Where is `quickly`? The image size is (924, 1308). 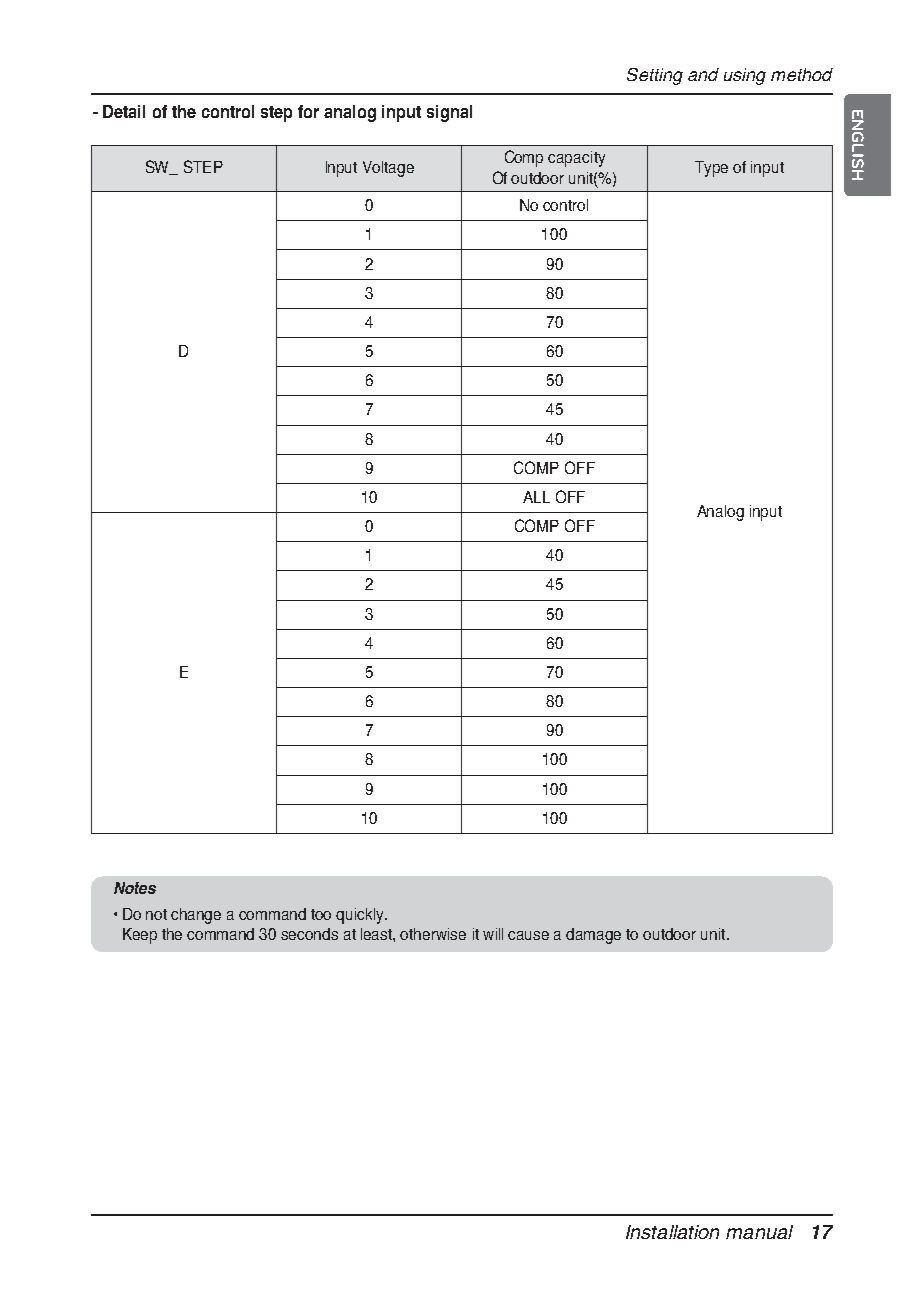
quickly is located at coordinates (361, 916).
